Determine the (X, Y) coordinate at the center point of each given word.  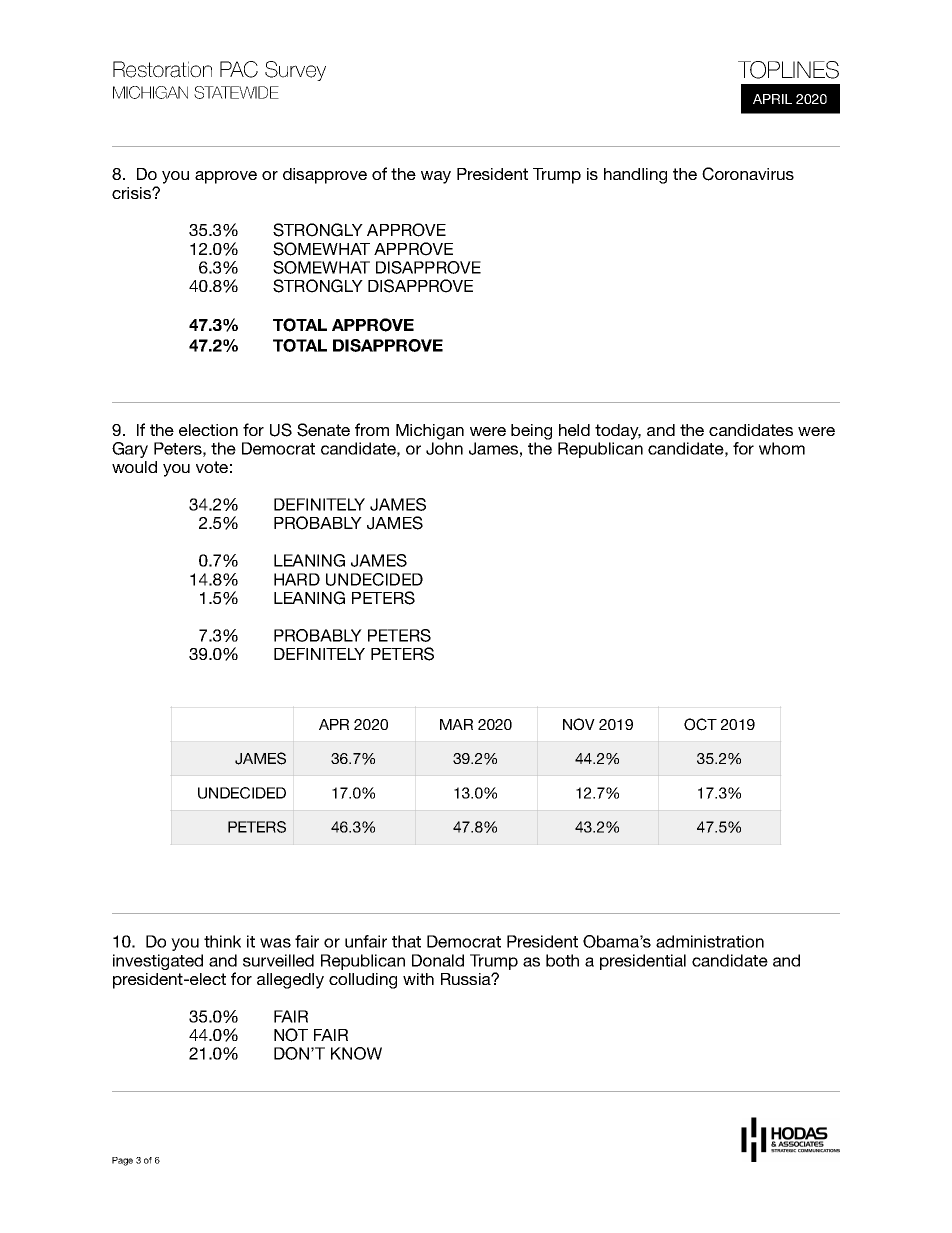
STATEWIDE (236, 92)
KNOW (356, 1053)
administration (710, 941)
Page (122, 1161)
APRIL (772, 99)
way (436, 177)
